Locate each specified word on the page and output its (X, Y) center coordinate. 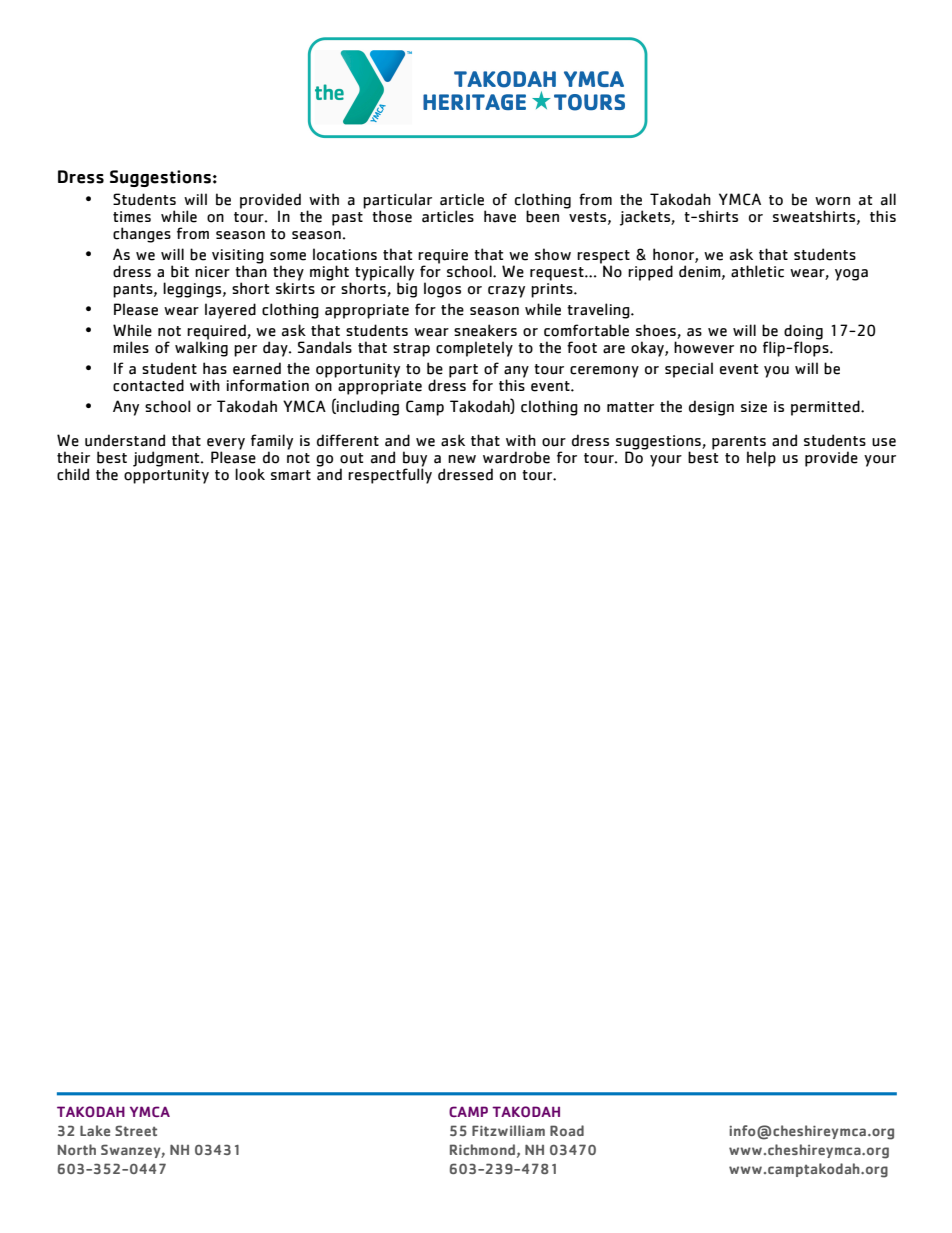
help (761, 459)
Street (136, 1130)
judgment (167, 459)
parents (739, 444)
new (462, 459)
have (500, 216)
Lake (95, 1130)
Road (567, 1130)
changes (142, 235)
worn (832, 201)
